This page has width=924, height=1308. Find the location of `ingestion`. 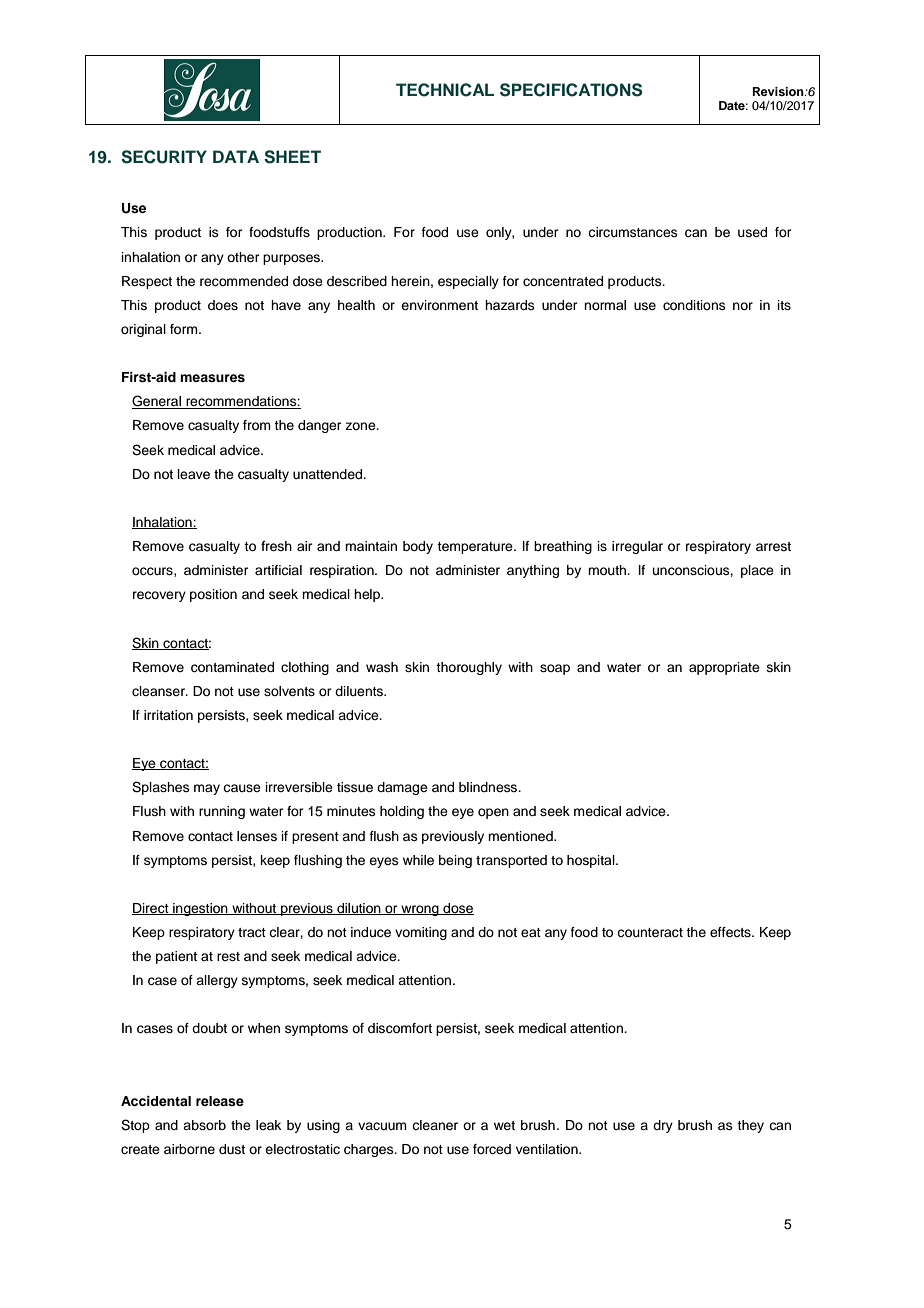

ingestion is located at coordinates (200, 909).
